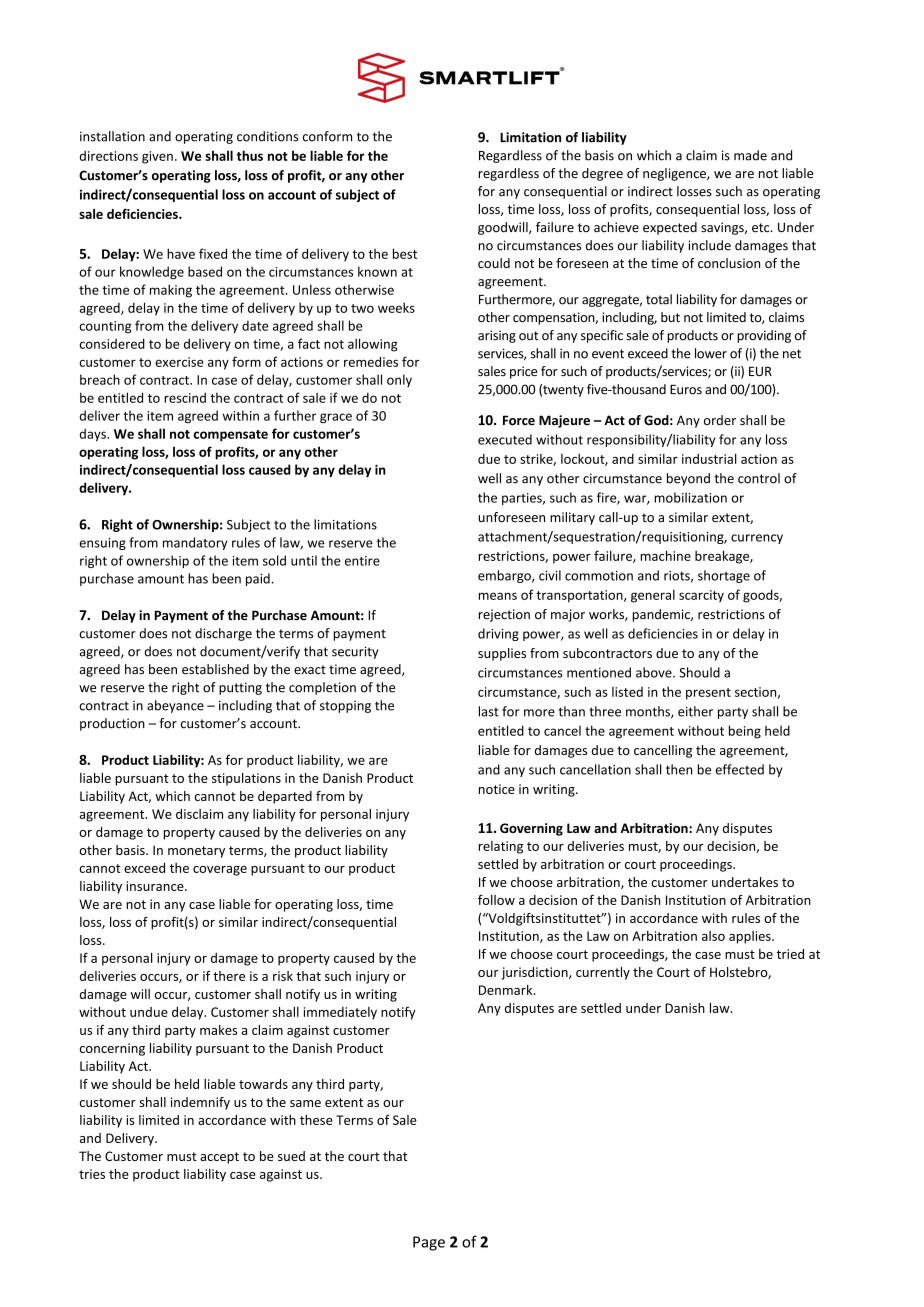 This image has height=1307, width=924. I want to click on accept, so click(219, 1158).
